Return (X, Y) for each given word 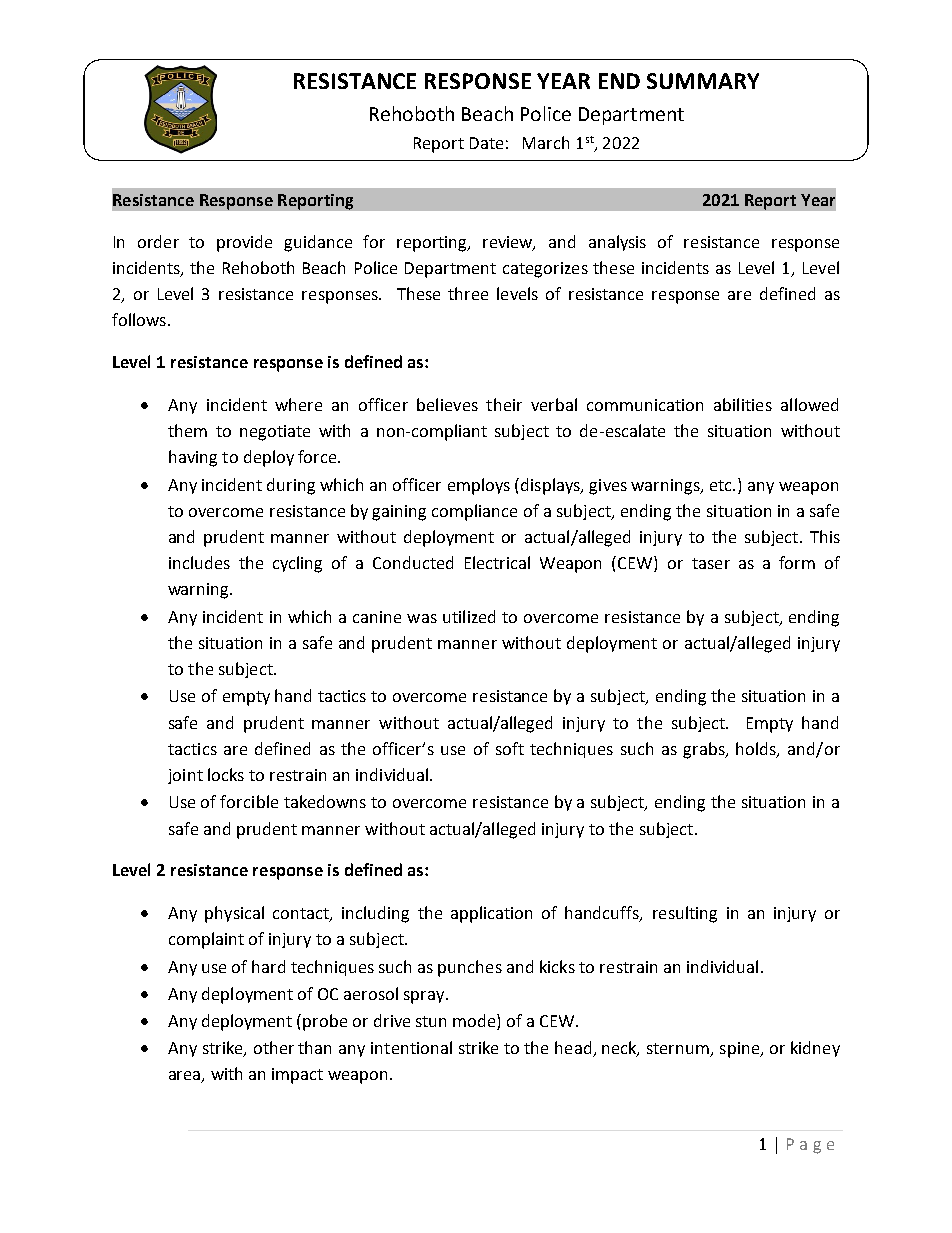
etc (722, 485)
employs (479, 486)
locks (226, 774)
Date (486, 143)
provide (244, 243)
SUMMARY (703, 81)
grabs (705, 750)
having (193, 458)
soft (510, 748)
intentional (411, 1047)
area (186, 1077)
